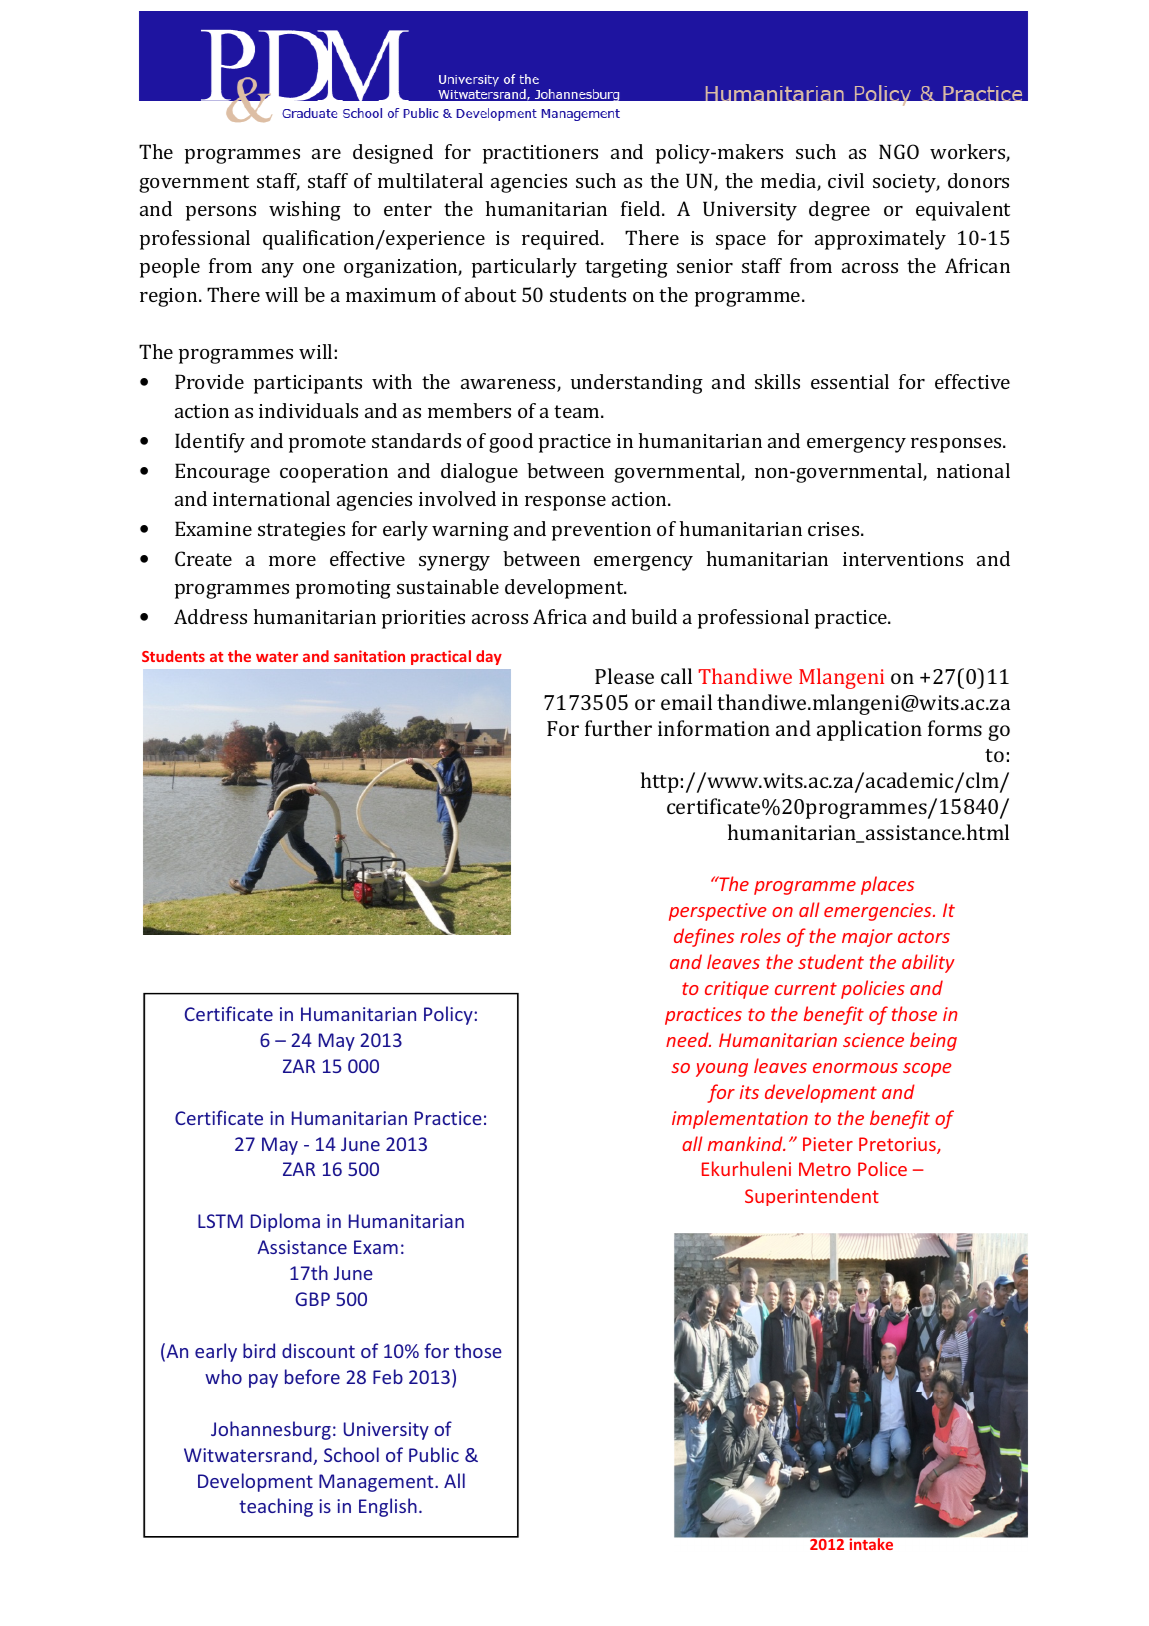 This screenshot has height=1626, width=1149. What do you see at coordinates (540, 154) in the screenshot?
I see `practitioners` at bounding box center [540, 154].
